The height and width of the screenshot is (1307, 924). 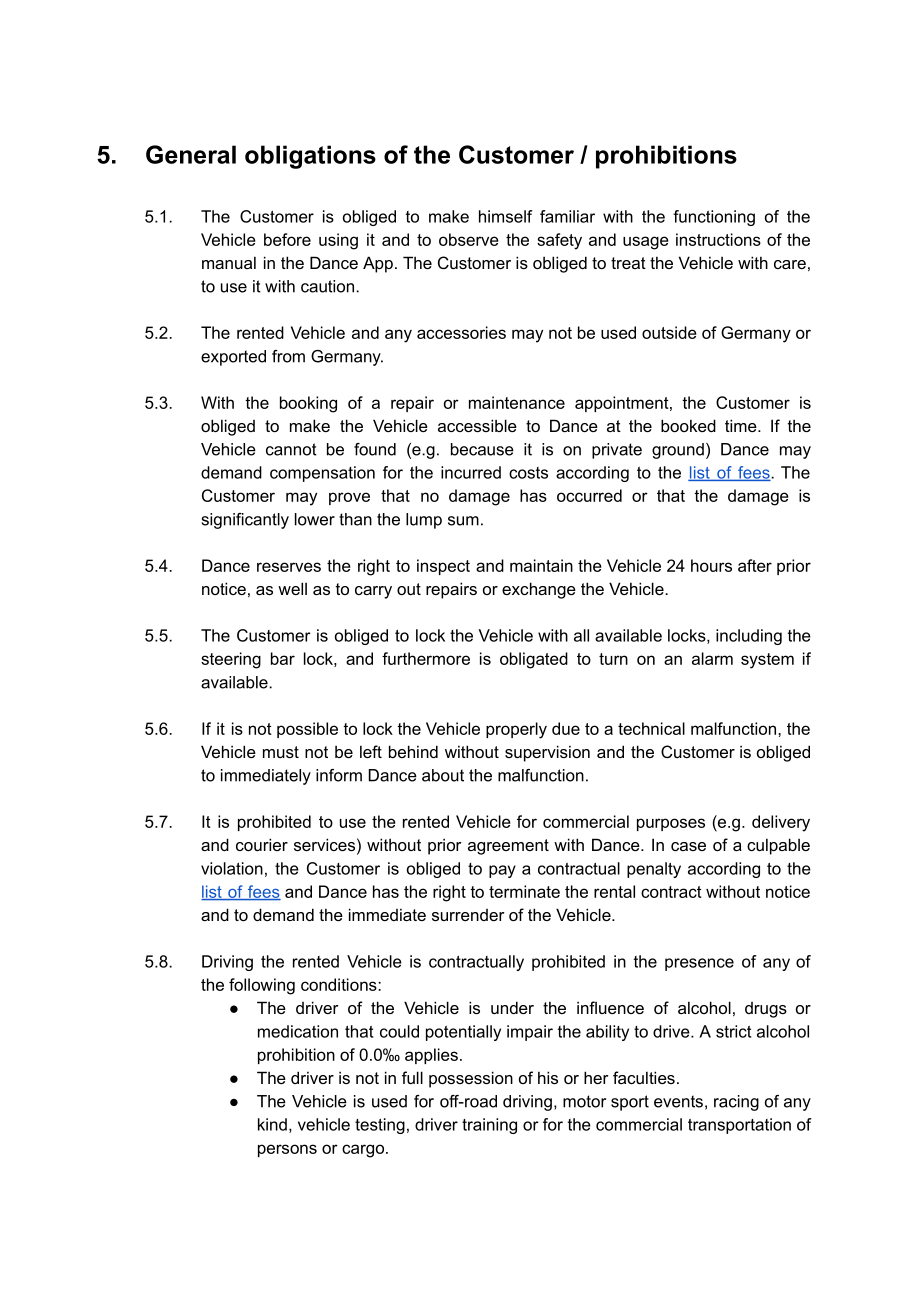 What do you see at coordinates (262, 844) in the screenshot?
I see `courier` at bounding box center [262, 844].
